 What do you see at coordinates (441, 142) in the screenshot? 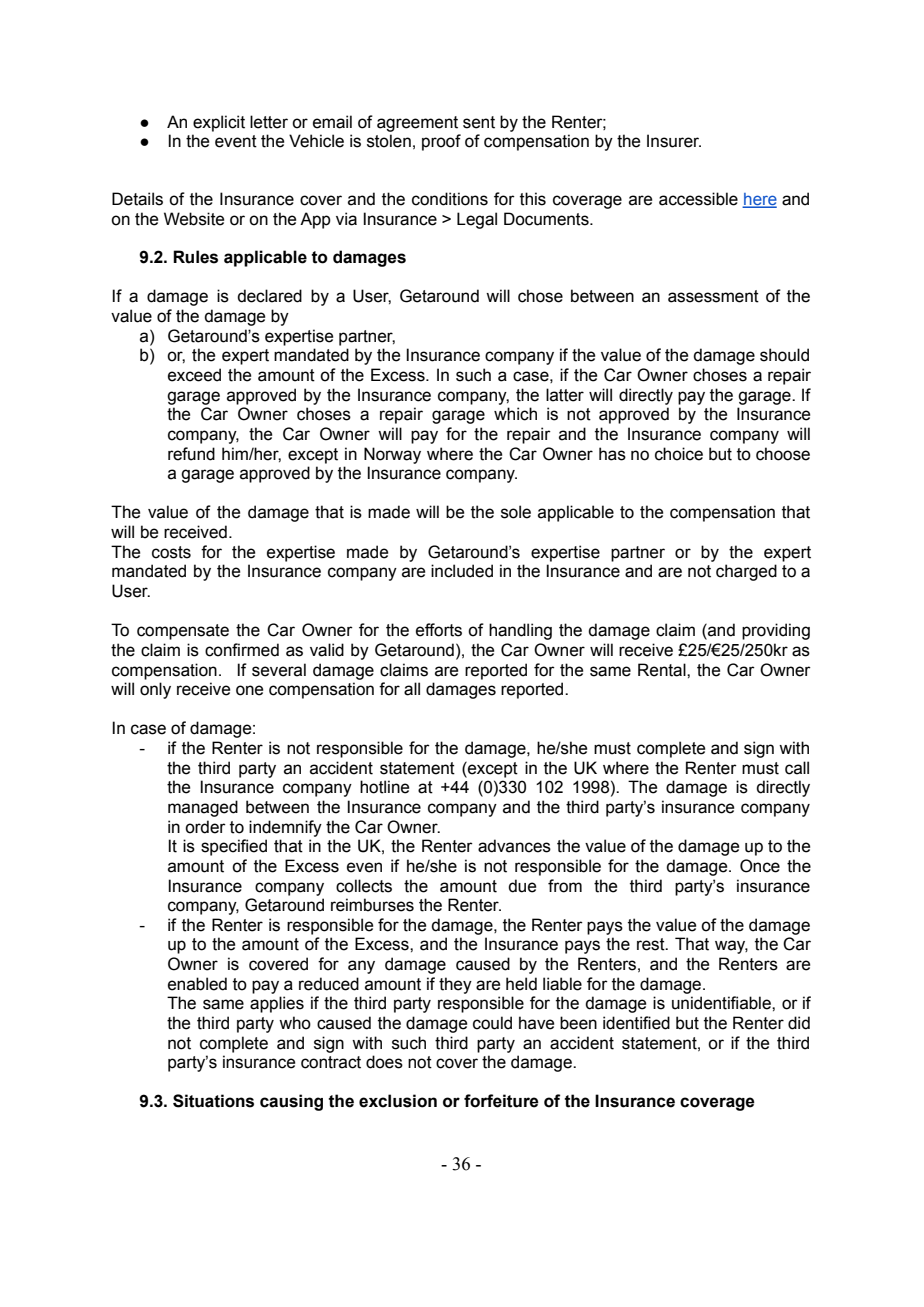
I see `proof` at bounding box center [441, 142].
